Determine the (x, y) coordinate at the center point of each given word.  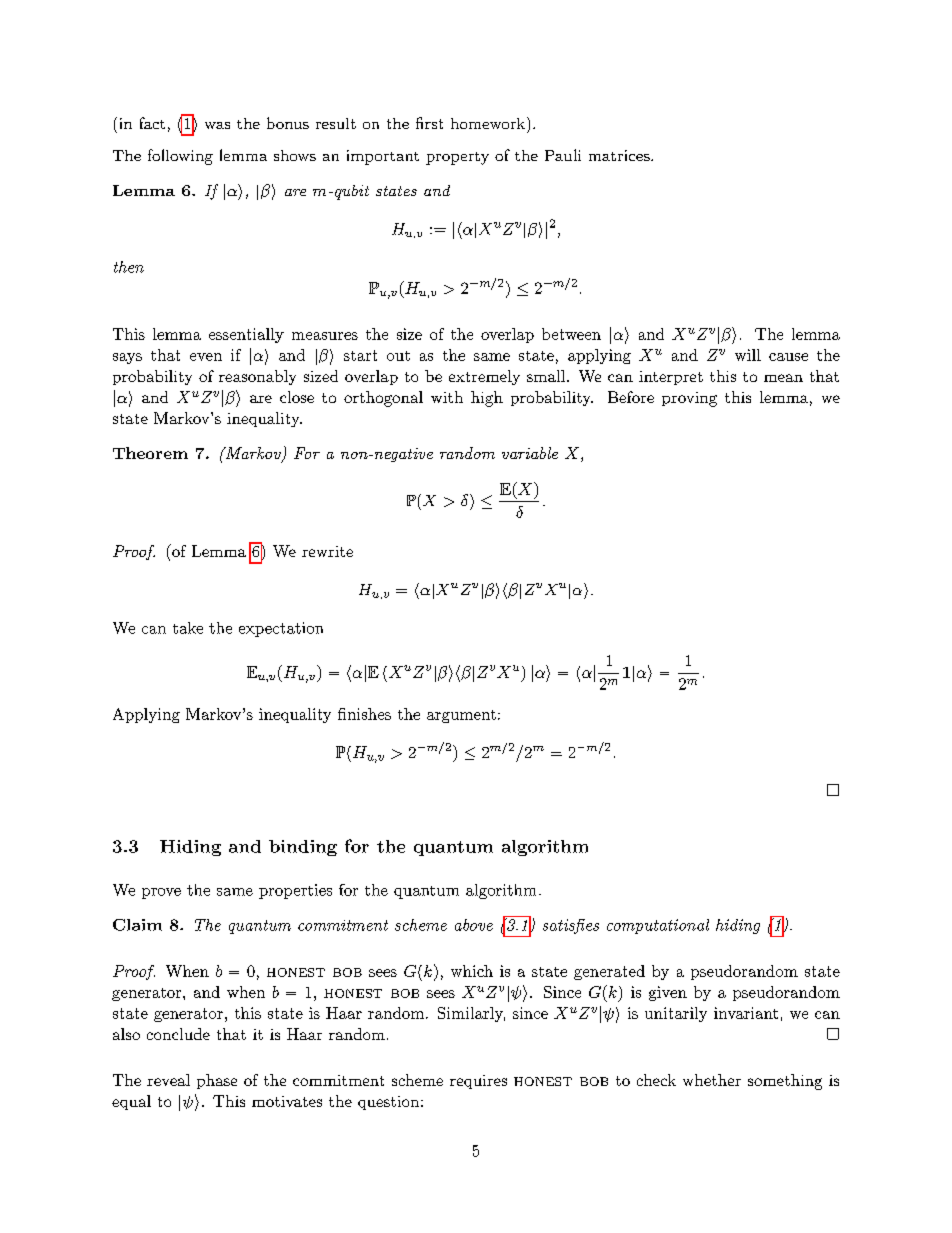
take (188, 628)
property (457, 158)
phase (217, 1081)
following (180, 157)
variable (530, 453)
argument (461, 716)
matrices (620, 155)
